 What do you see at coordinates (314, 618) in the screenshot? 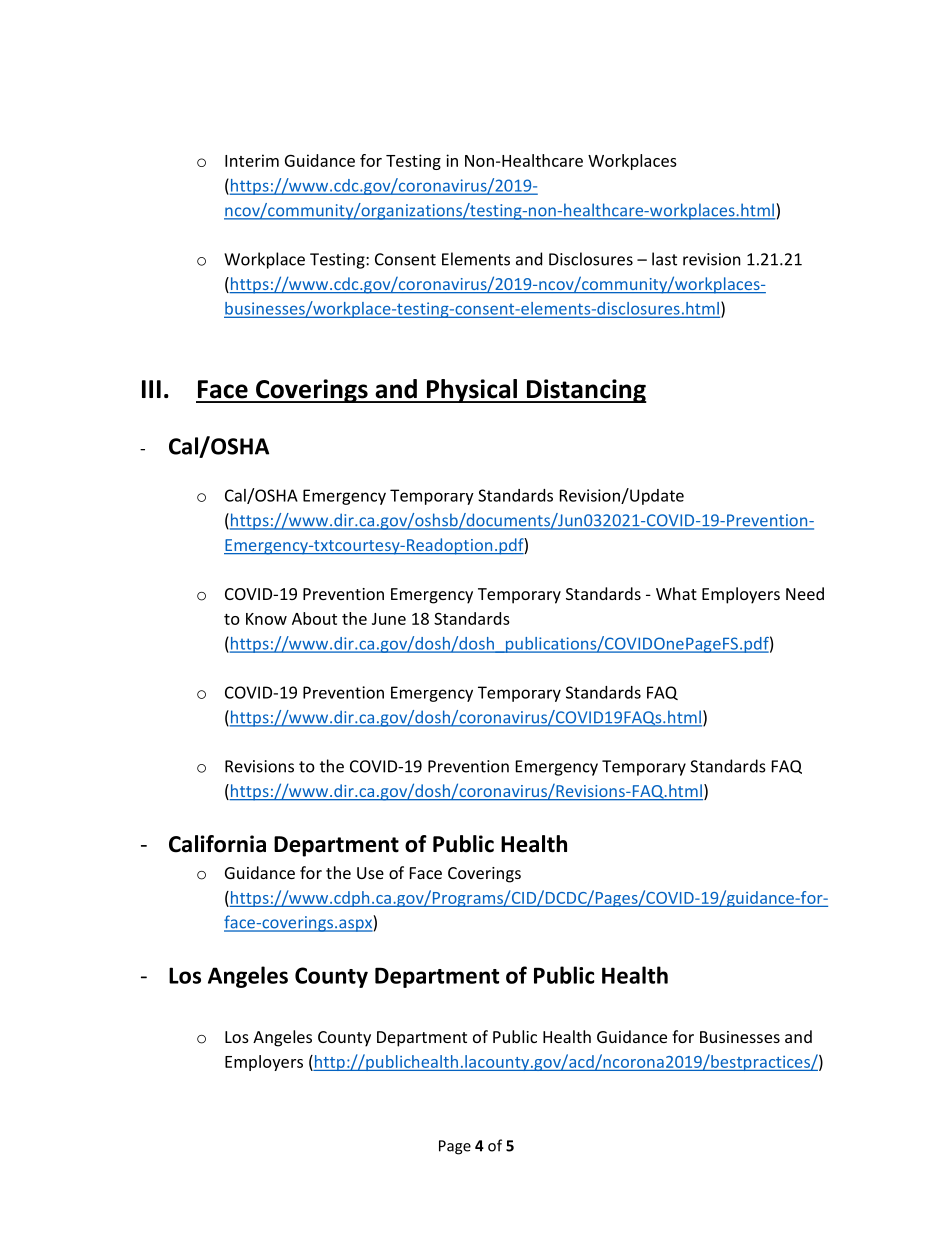
I see `About` at bounding box center [314, 618].
